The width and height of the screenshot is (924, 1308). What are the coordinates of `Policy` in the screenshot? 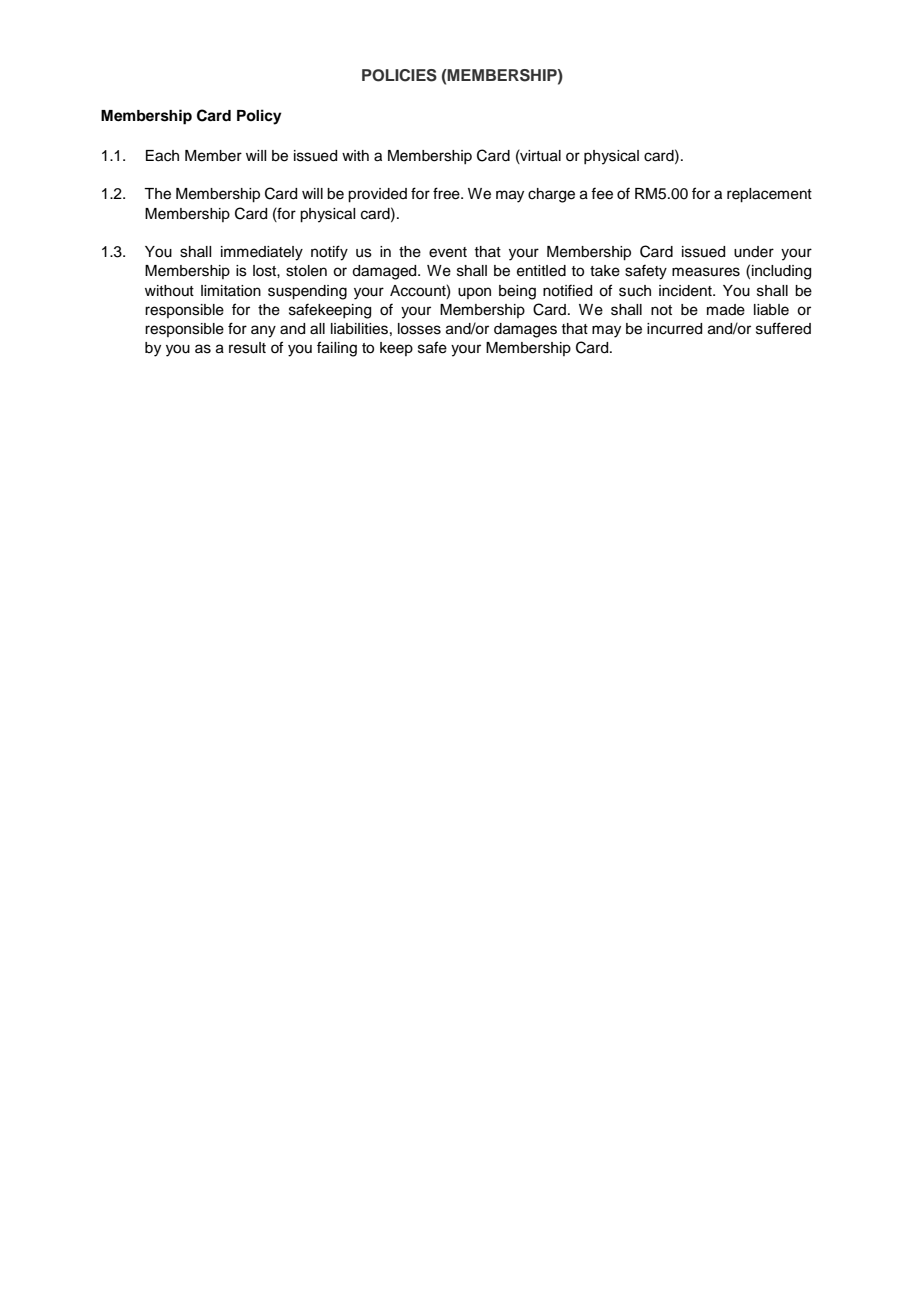 It's located at (259, 117).
